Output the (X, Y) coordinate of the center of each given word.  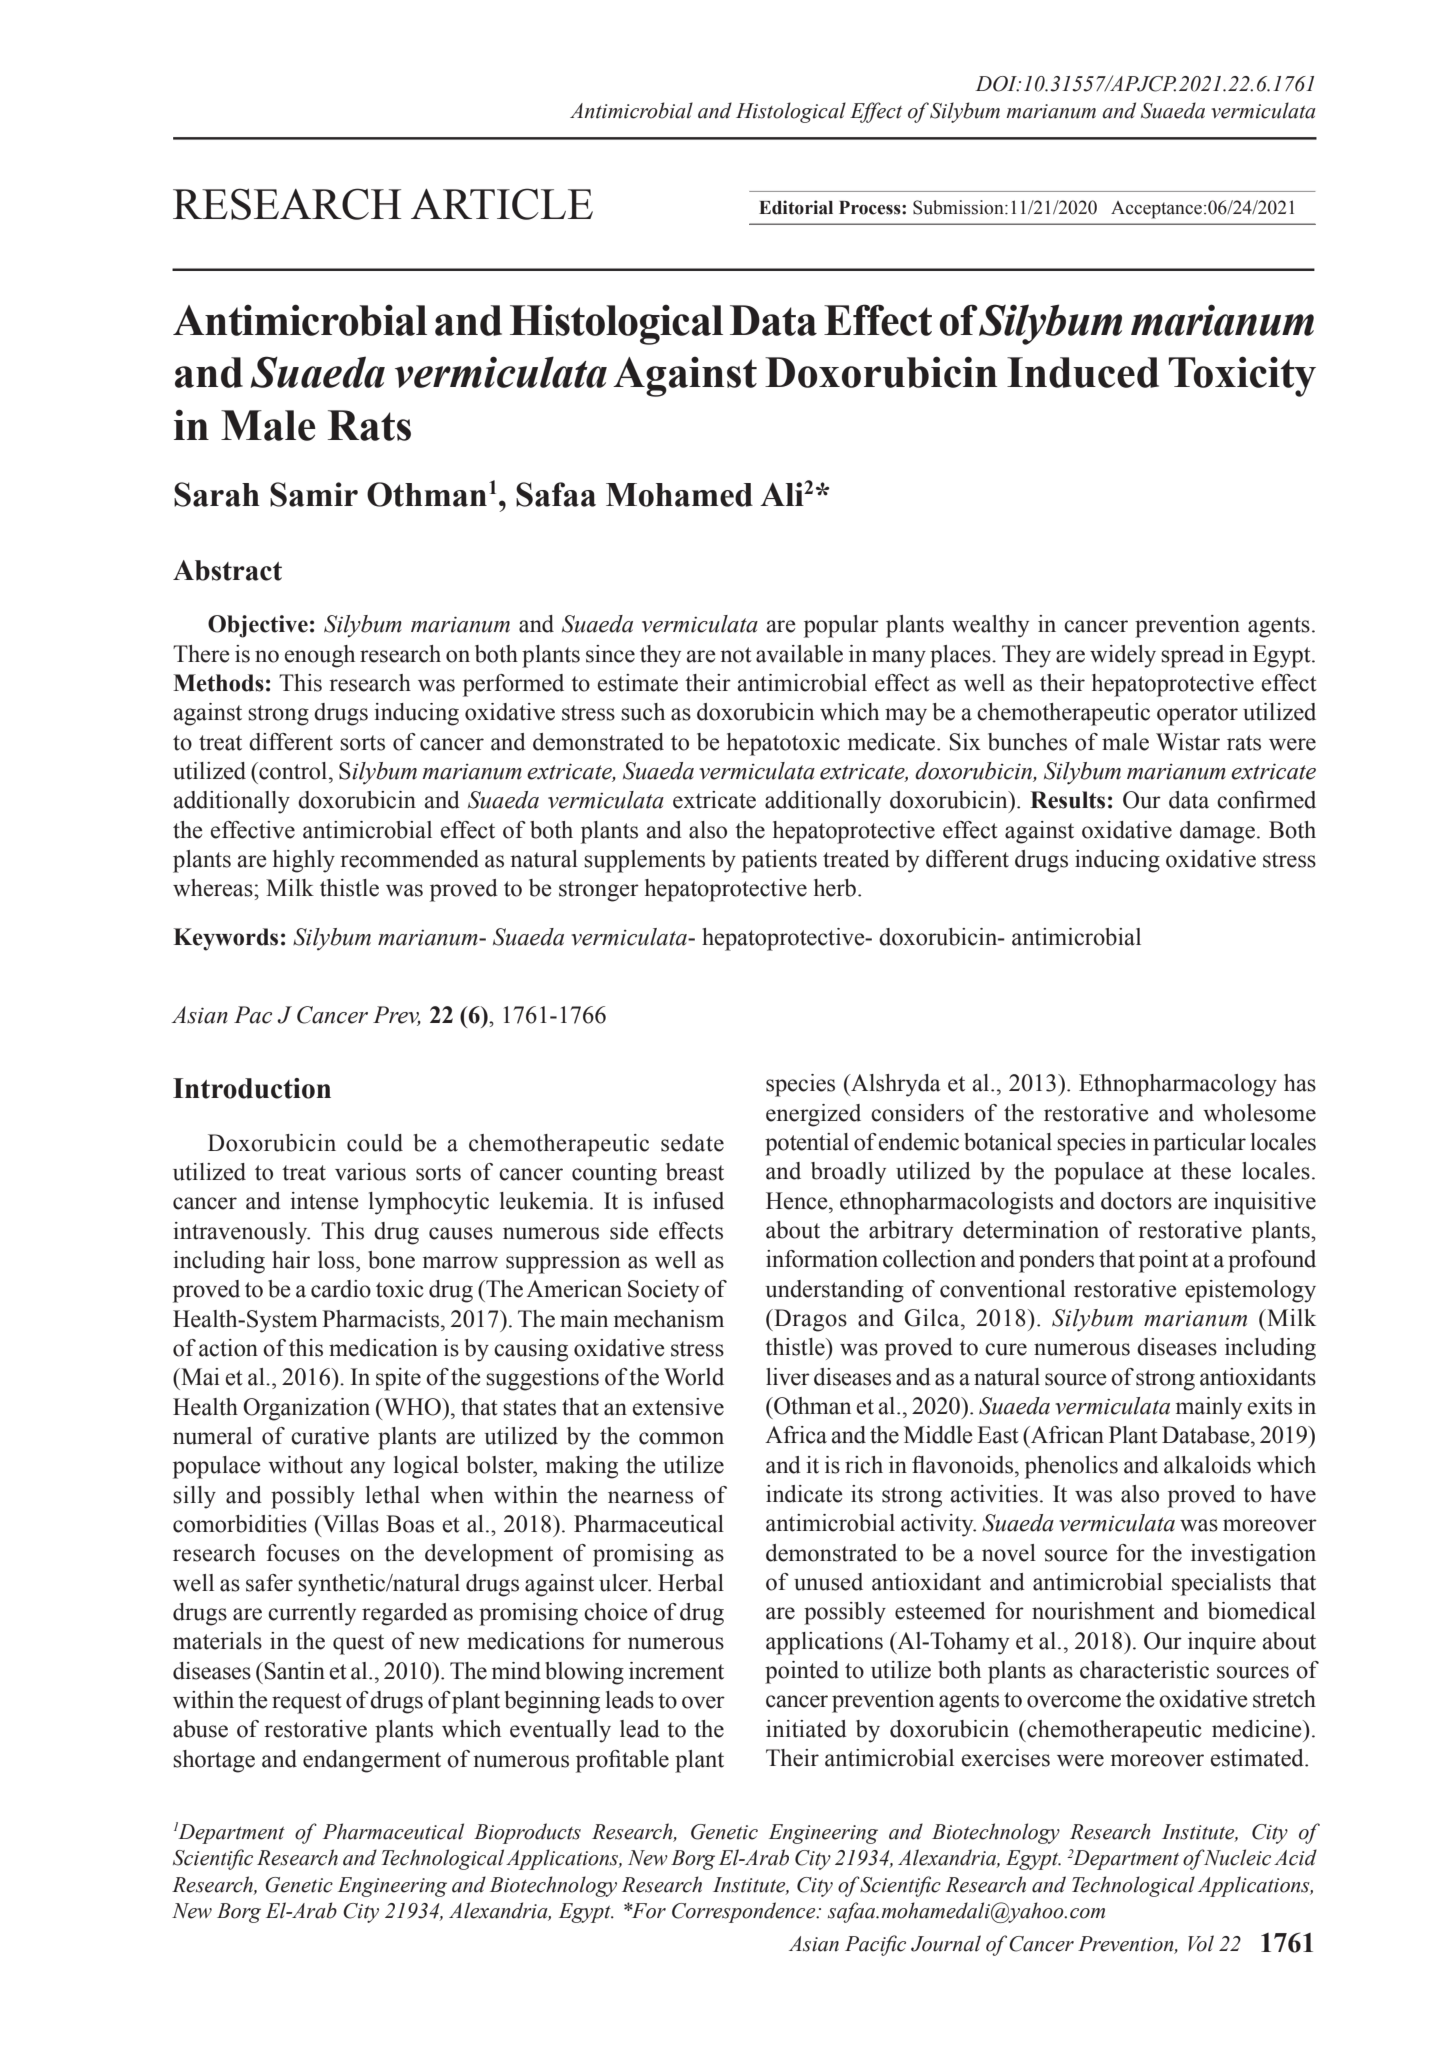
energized (813, 1115)
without (305, 1465)
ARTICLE (502, 204)
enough (320, 656)
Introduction (252, 1088)
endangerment (372, 1761)
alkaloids (1207, 1465)
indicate (804, 1494)
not (736, 655)
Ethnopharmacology (1178, 1085)
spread (1192, 656)
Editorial (796, 207)
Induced (1083, 372)
